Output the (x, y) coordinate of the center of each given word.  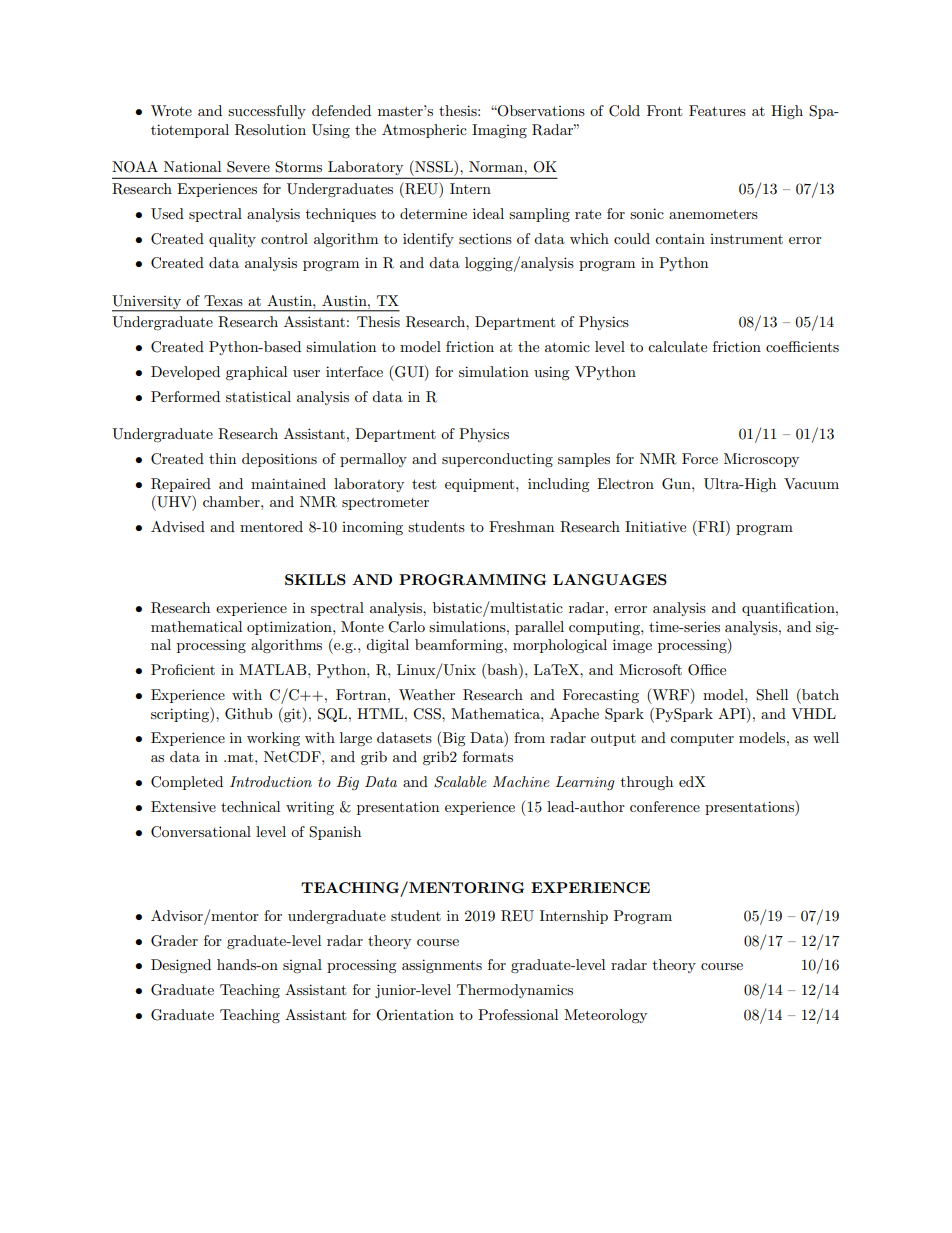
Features (717, 110)
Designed (181, 966)
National (192, 166)
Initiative (655, 526)
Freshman (521, 526)
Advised (178, 526)
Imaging (499, 131)
